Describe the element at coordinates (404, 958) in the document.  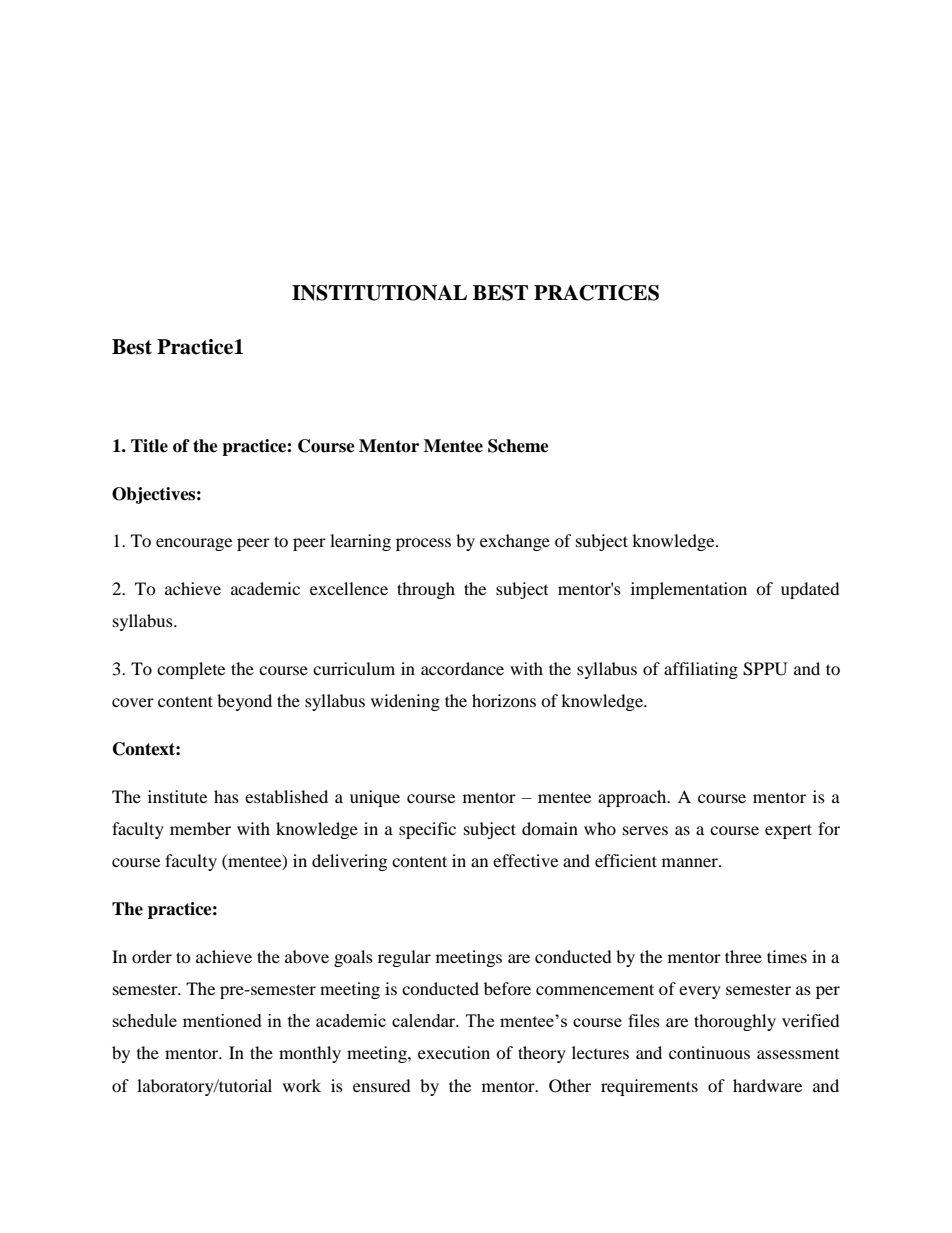
I see `regular` at that location.
